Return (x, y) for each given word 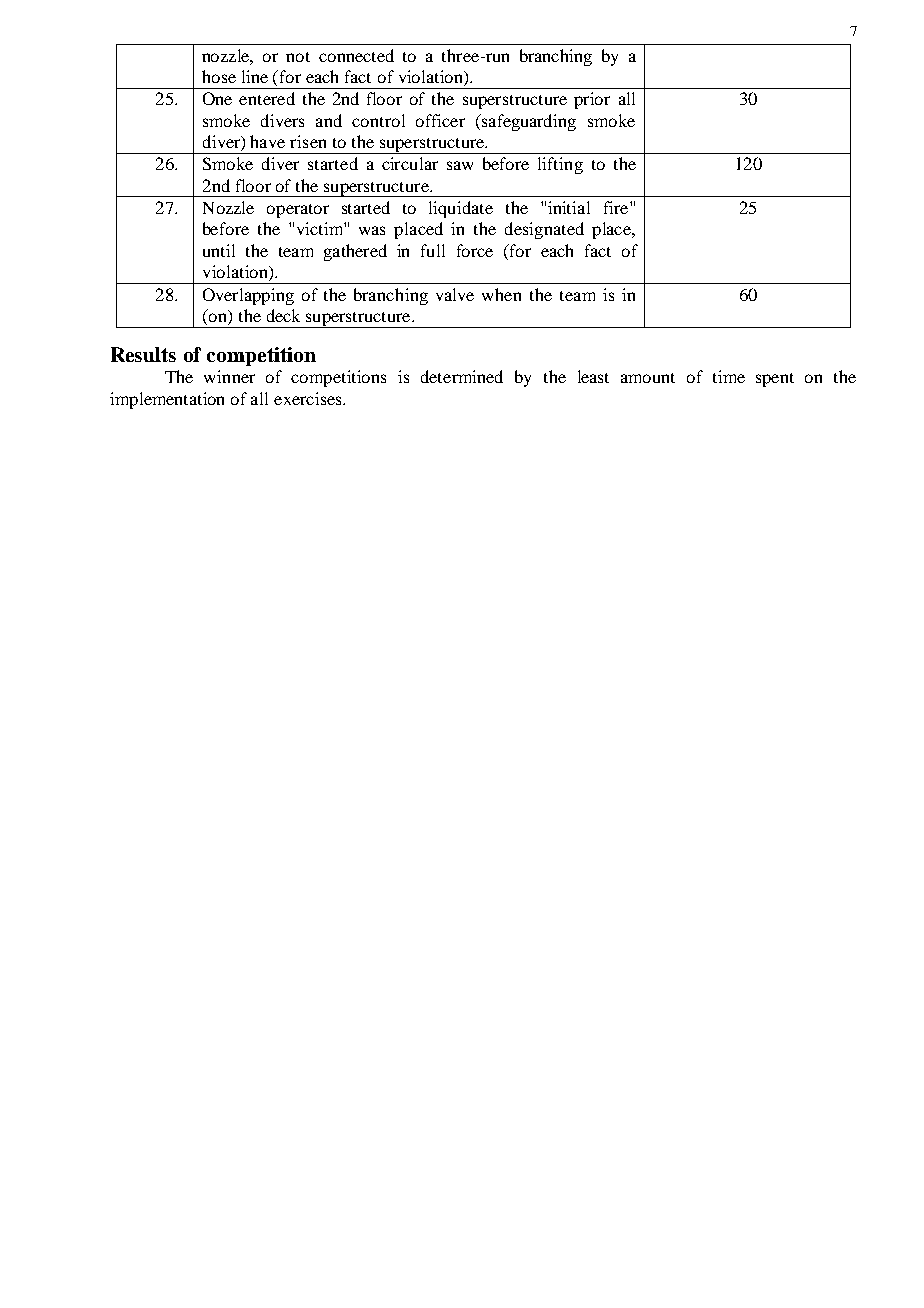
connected (356, 55)
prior (592, 100)
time (729, 376)
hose (219, 76)
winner (229, 376)
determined (462, 376)
